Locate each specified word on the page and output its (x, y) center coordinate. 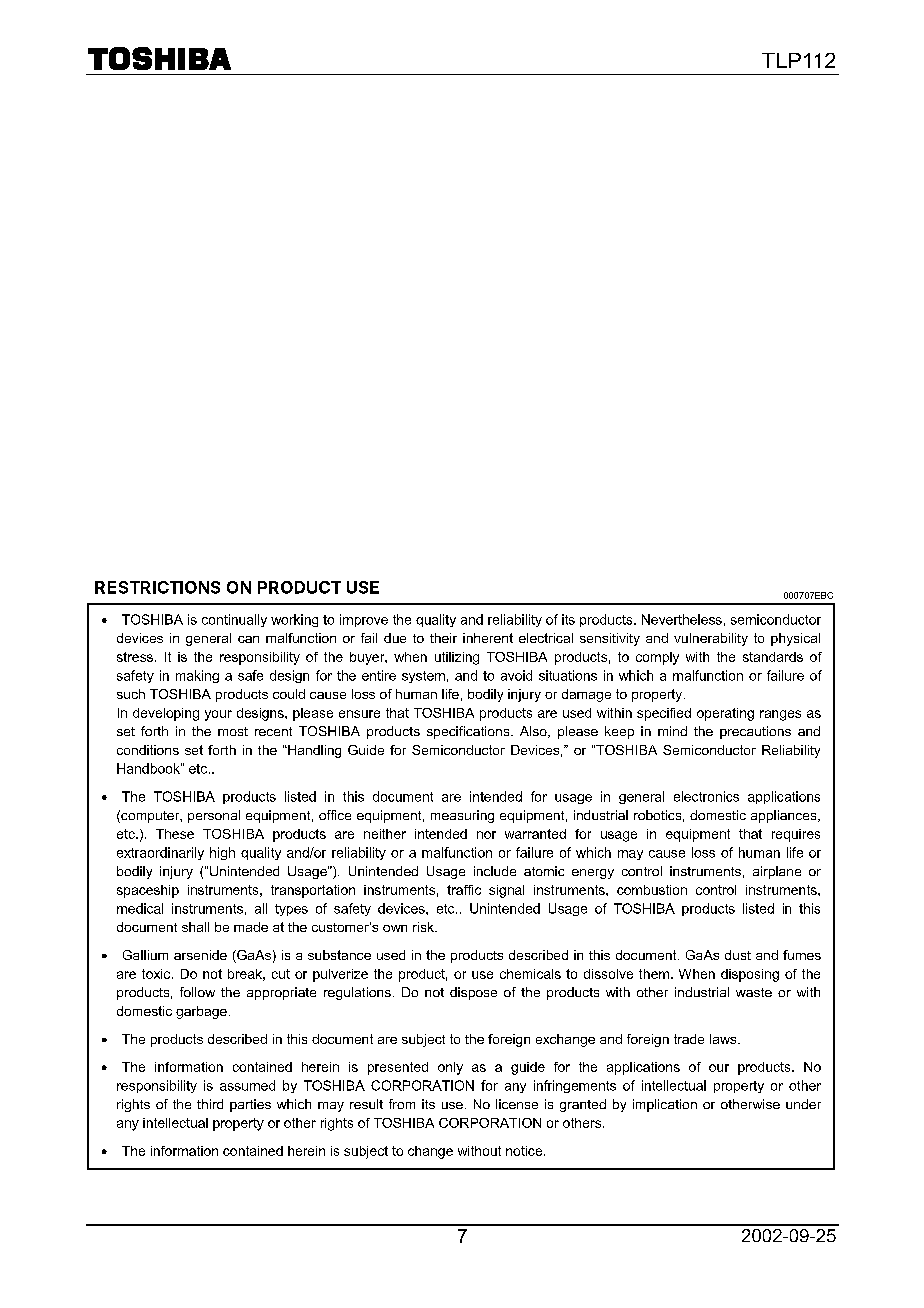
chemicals (530, 974)
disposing (750, 975)
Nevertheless (682, 619)
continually (234, 620)
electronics (706, 796)
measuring (462, 816)
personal (214, 816)
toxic (157, 974)
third (210, 1104)
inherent (488, 638)
